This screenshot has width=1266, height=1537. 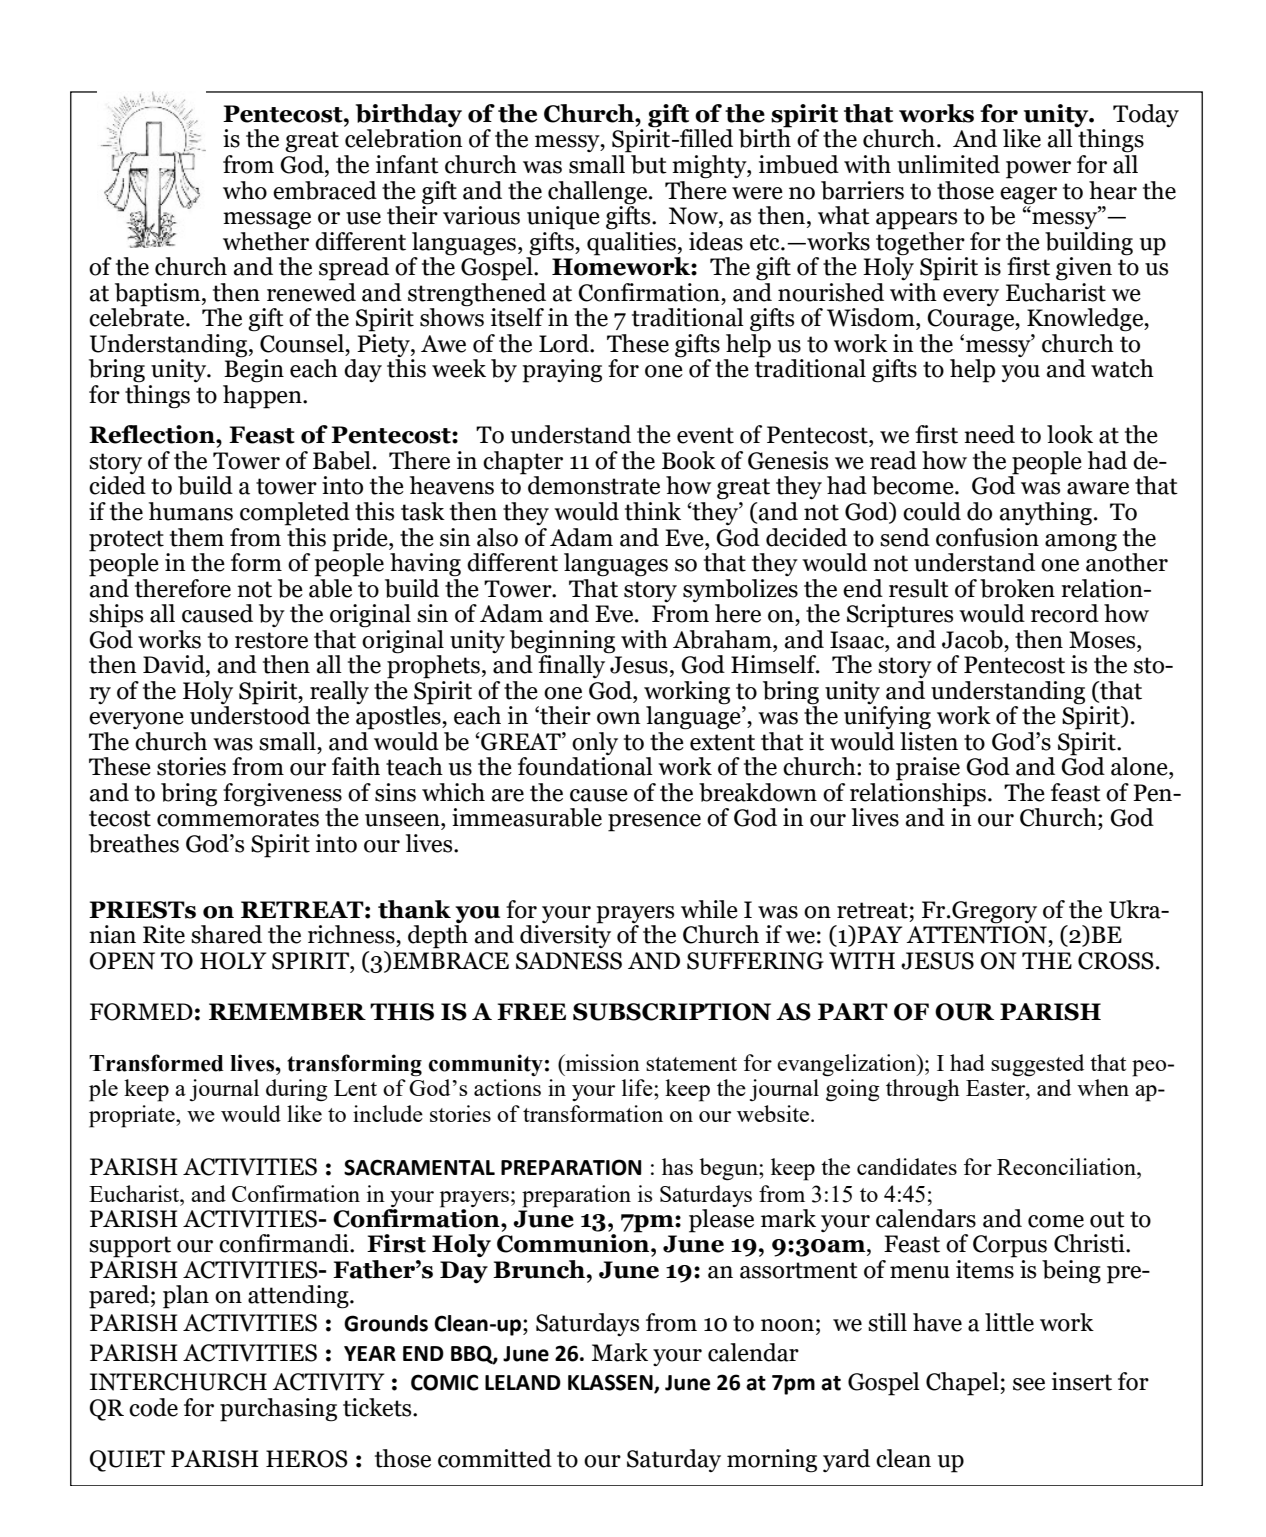 I want to click on power, so click(x=1038, y=170).
